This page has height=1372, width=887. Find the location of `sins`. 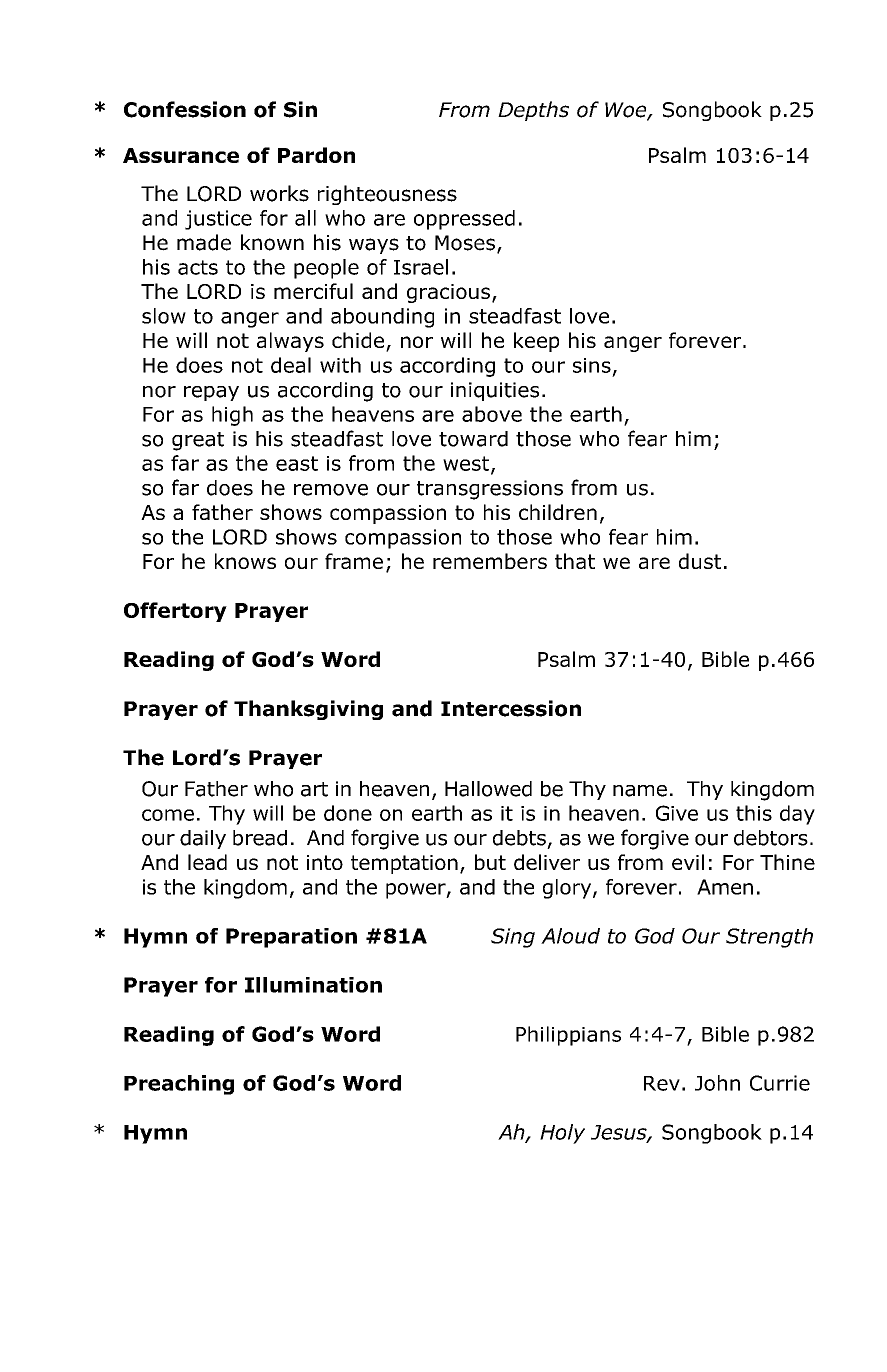

sins is located at coordinates (592, 365).
